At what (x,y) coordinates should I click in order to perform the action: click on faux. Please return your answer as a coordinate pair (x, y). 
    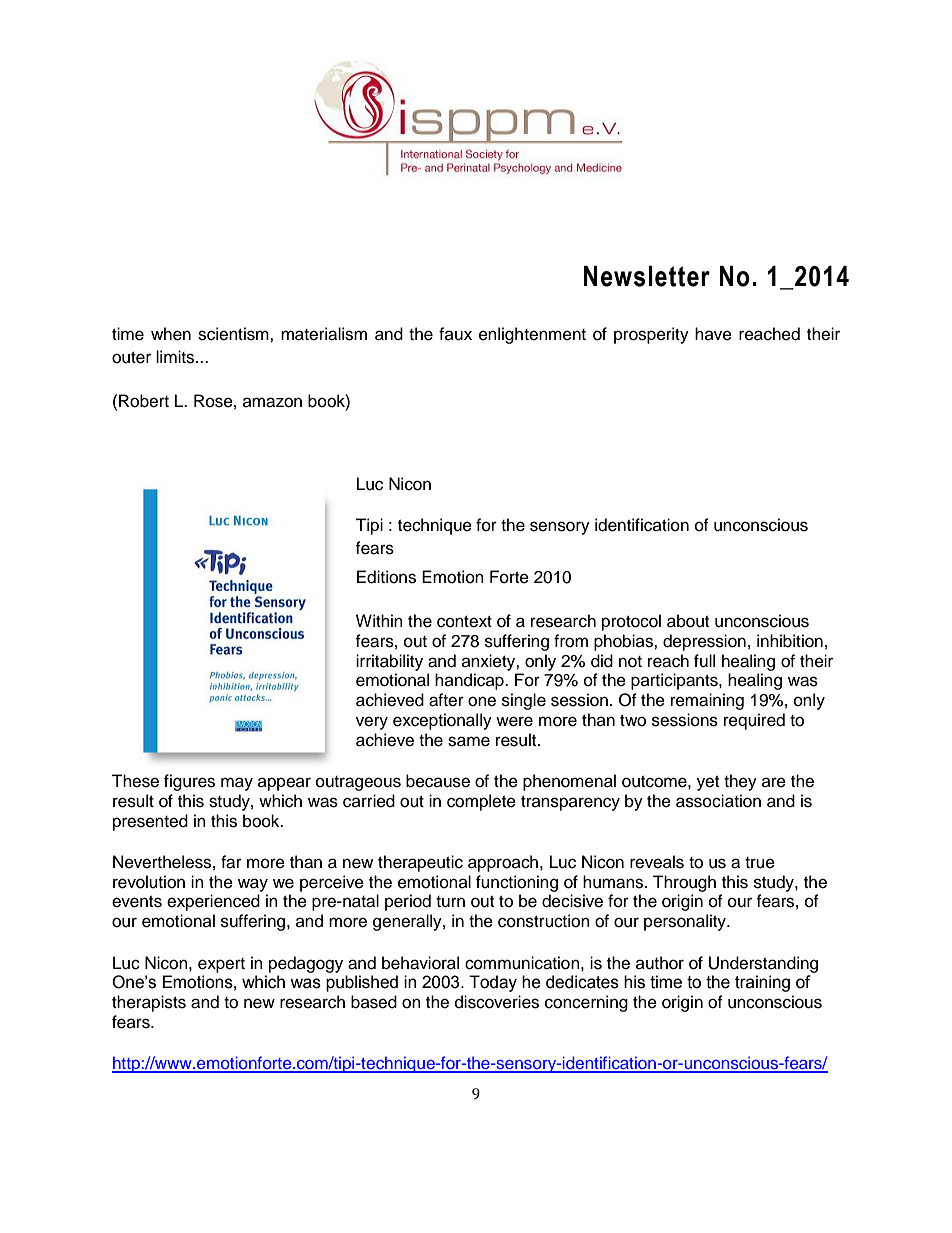
    Looking at the image, I should click on (455, 334).
